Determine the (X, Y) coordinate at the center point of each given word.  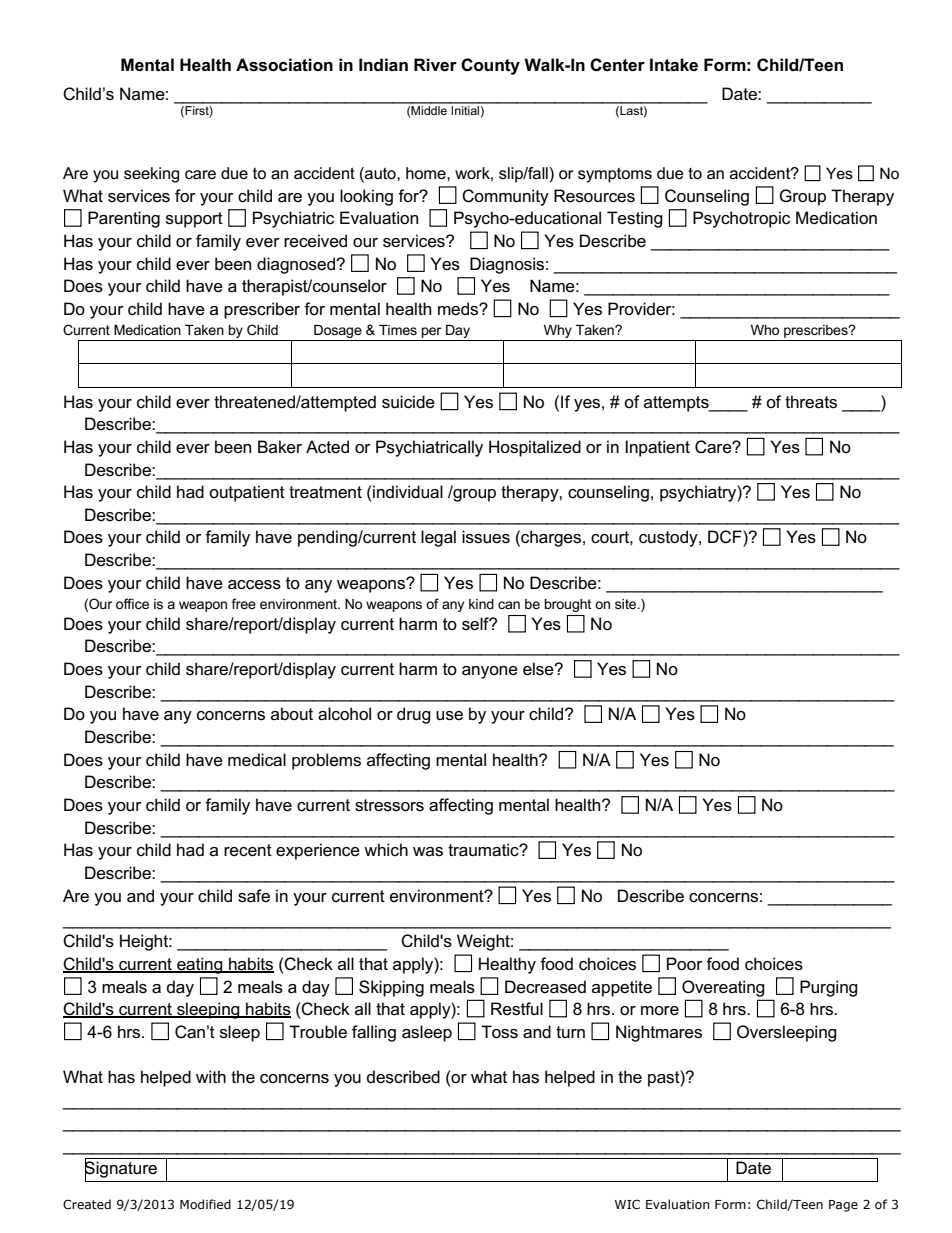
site (627, 604)
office (132, 603)
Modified (205, 1204)
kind (481, 604)
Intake (674, 65)
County (490, 66)
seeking (151, 175)
